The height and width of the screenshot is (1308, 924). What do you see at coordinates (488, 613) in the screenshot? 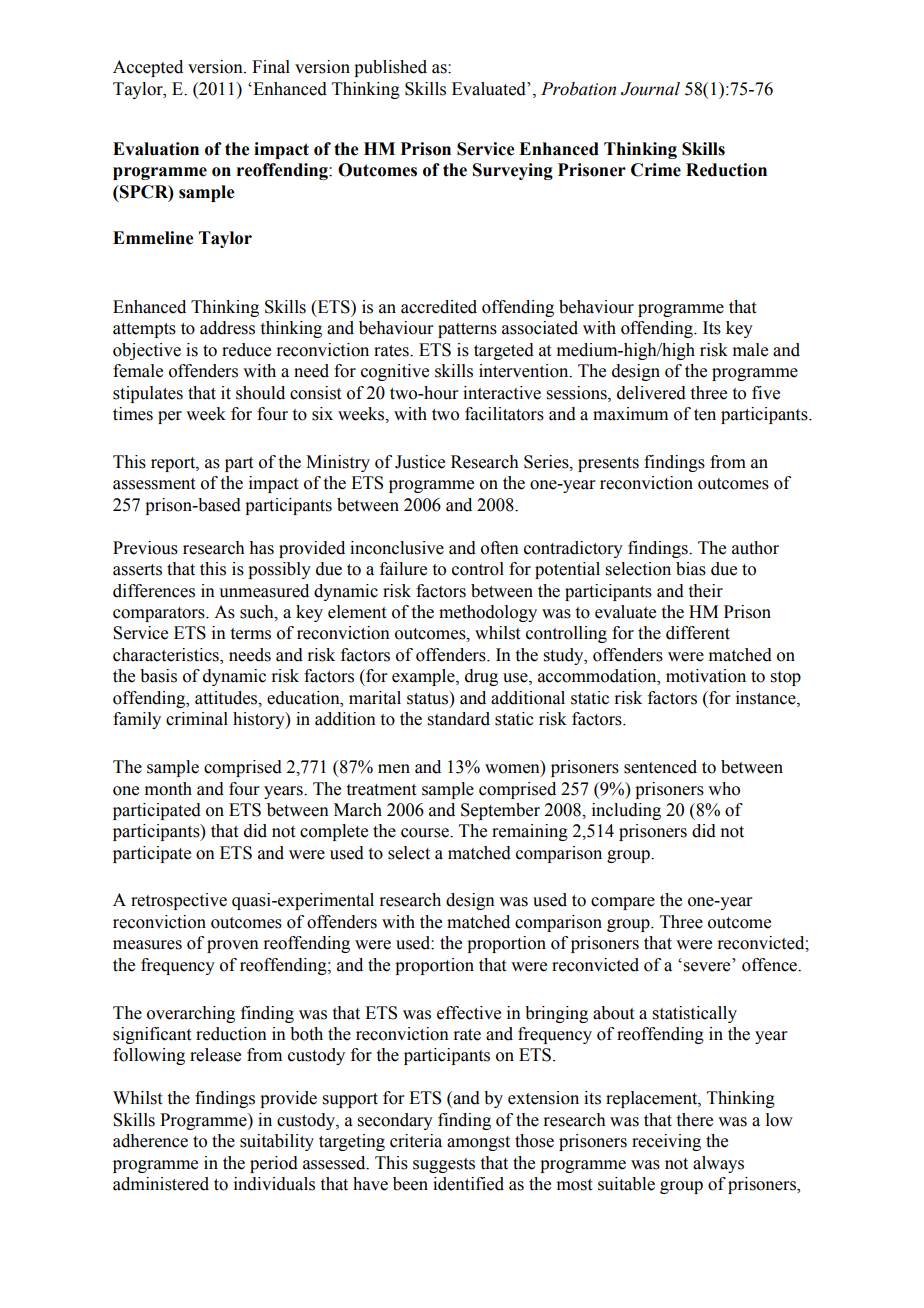
I see `methodology` at bounding box center [488, 613].
